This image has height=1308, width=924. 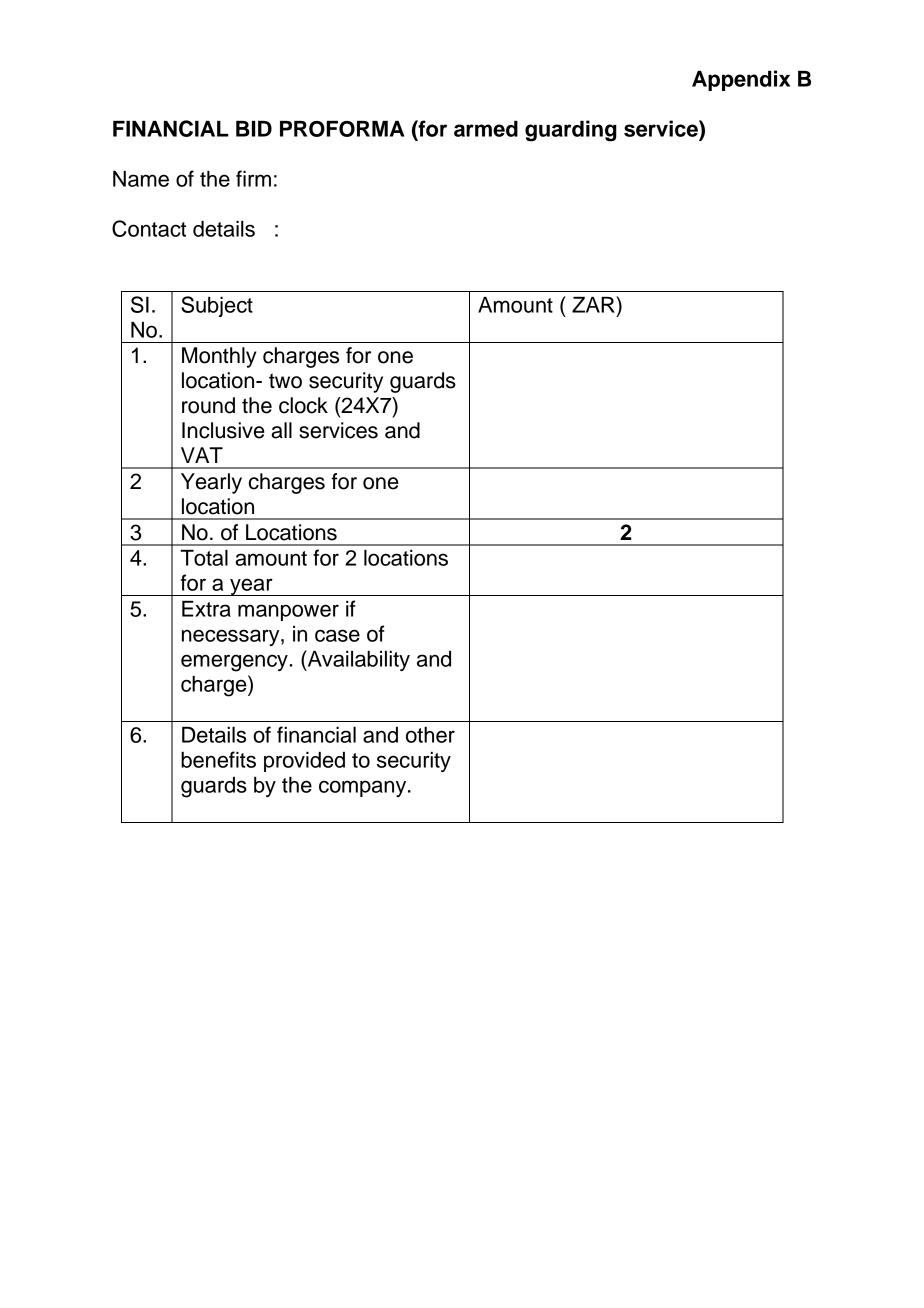 I want to click on BID, so click(x=254, y=129).
